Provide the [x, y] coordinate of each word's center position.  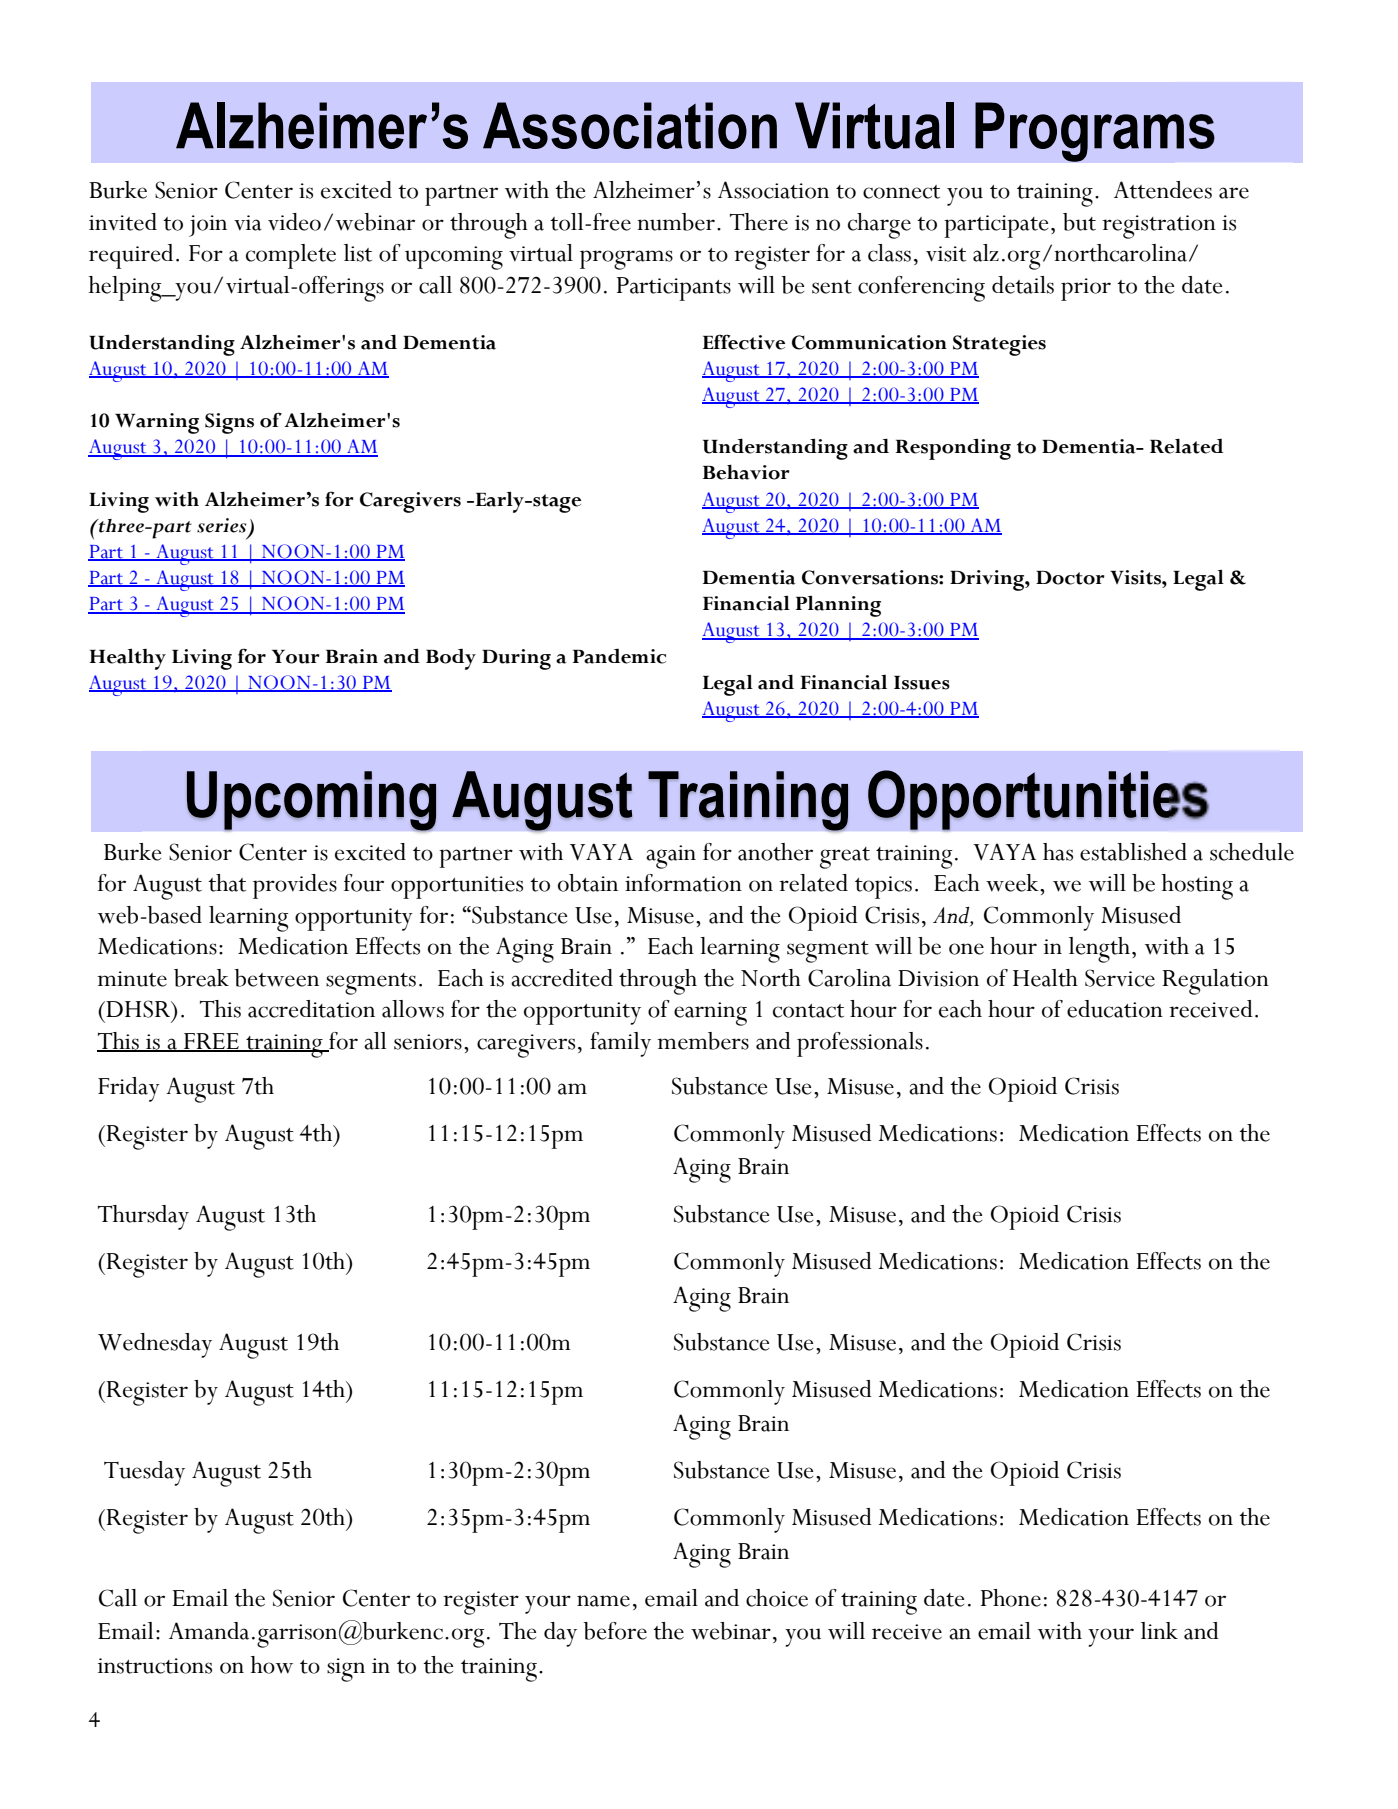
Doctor [1070, 578]
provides [295, 886]
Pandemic [619, 656]
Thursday [143, 1217]
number [677, 222]
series [221, 525]
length [1099, 950]
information [683, 883]
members [703, 1041]
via [248, 223]
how [272, 1665]
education [1115, 1009]
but [1079, 222]
